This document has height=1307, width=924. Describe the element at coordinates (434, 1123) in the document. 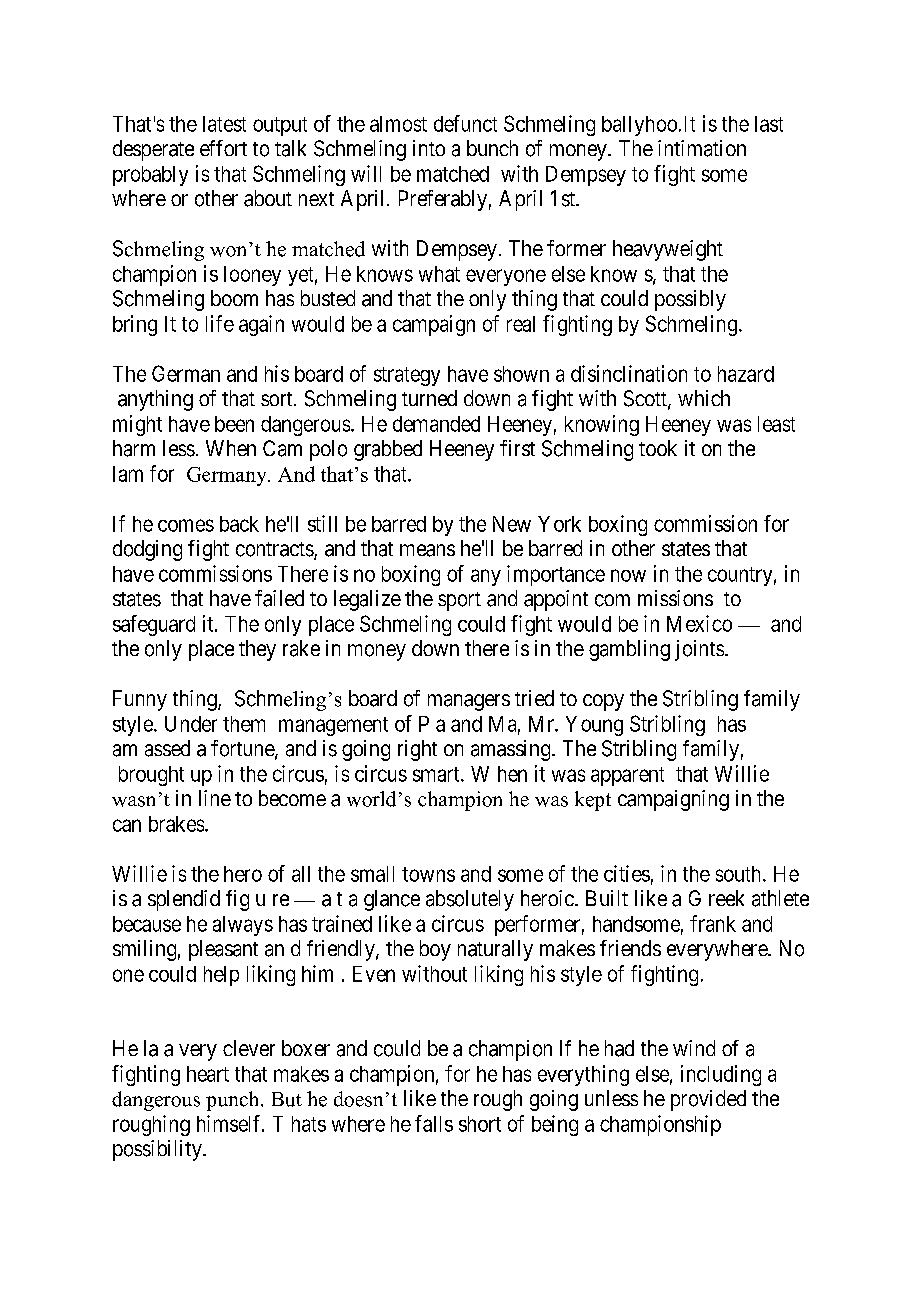

I see `falls` at that location.
